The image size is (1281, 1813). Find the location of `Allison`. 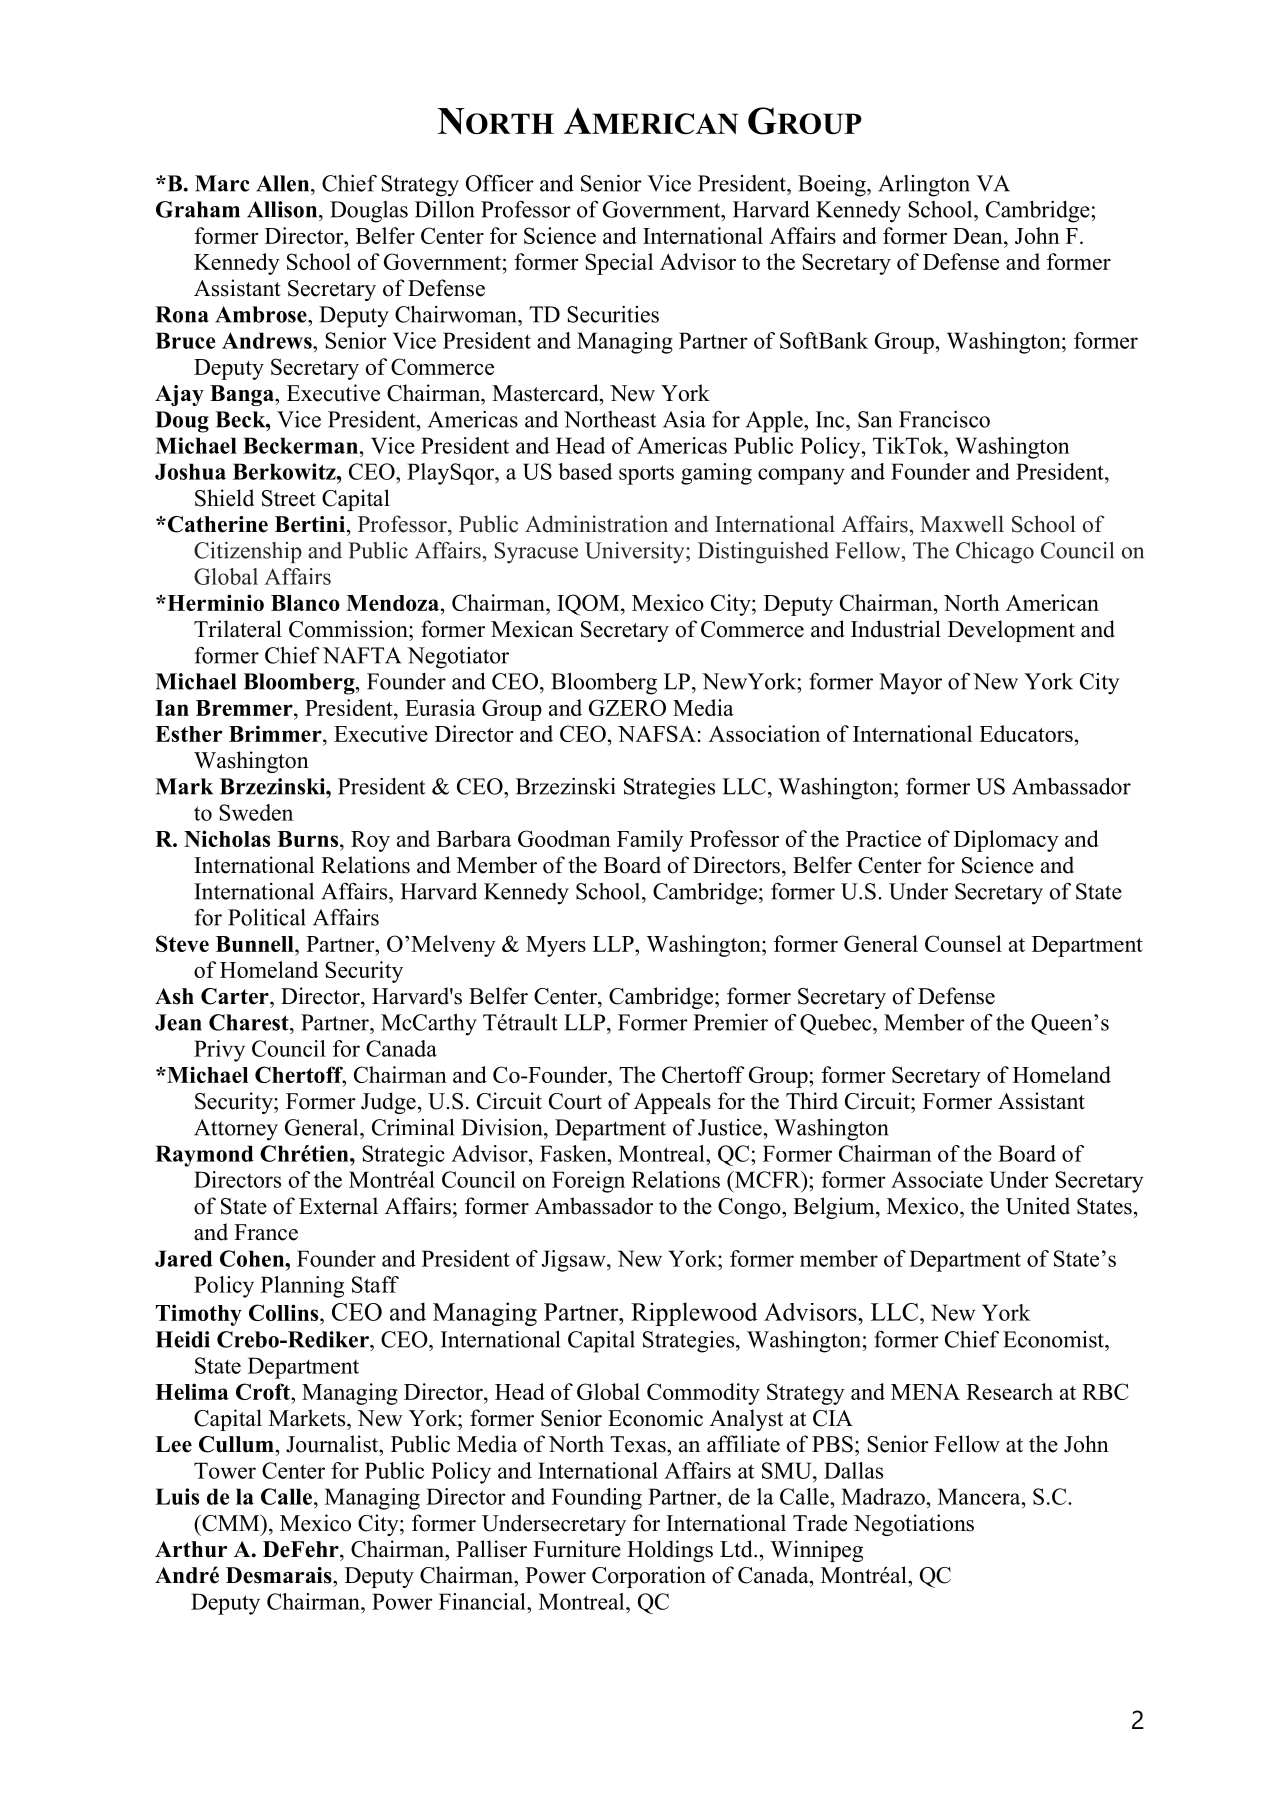

Allison is located at coordinates (283, 209).
